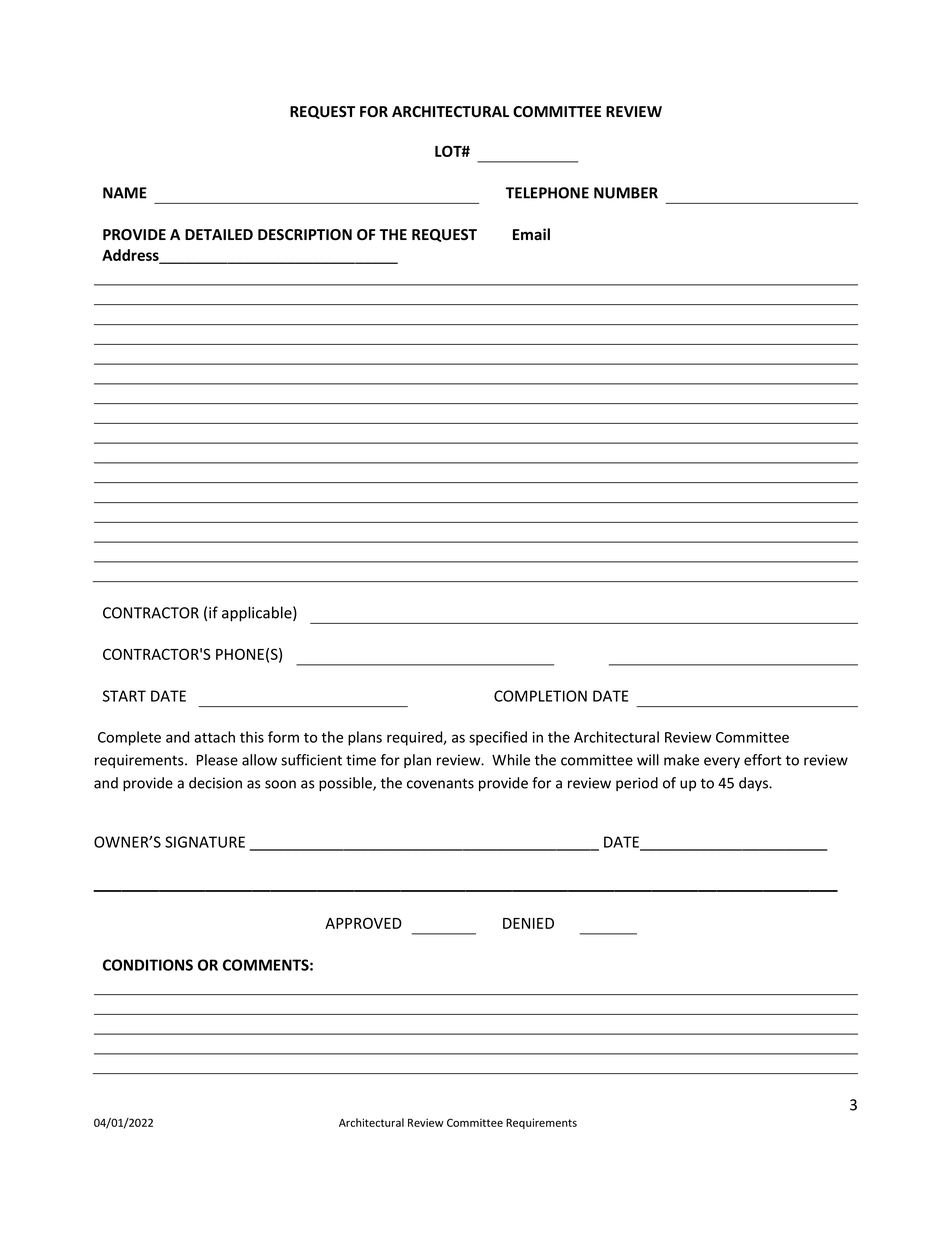  What do you see at coordinates (681, 760) in the screenshot?
I see `make` at bounding box center [681, 760].
